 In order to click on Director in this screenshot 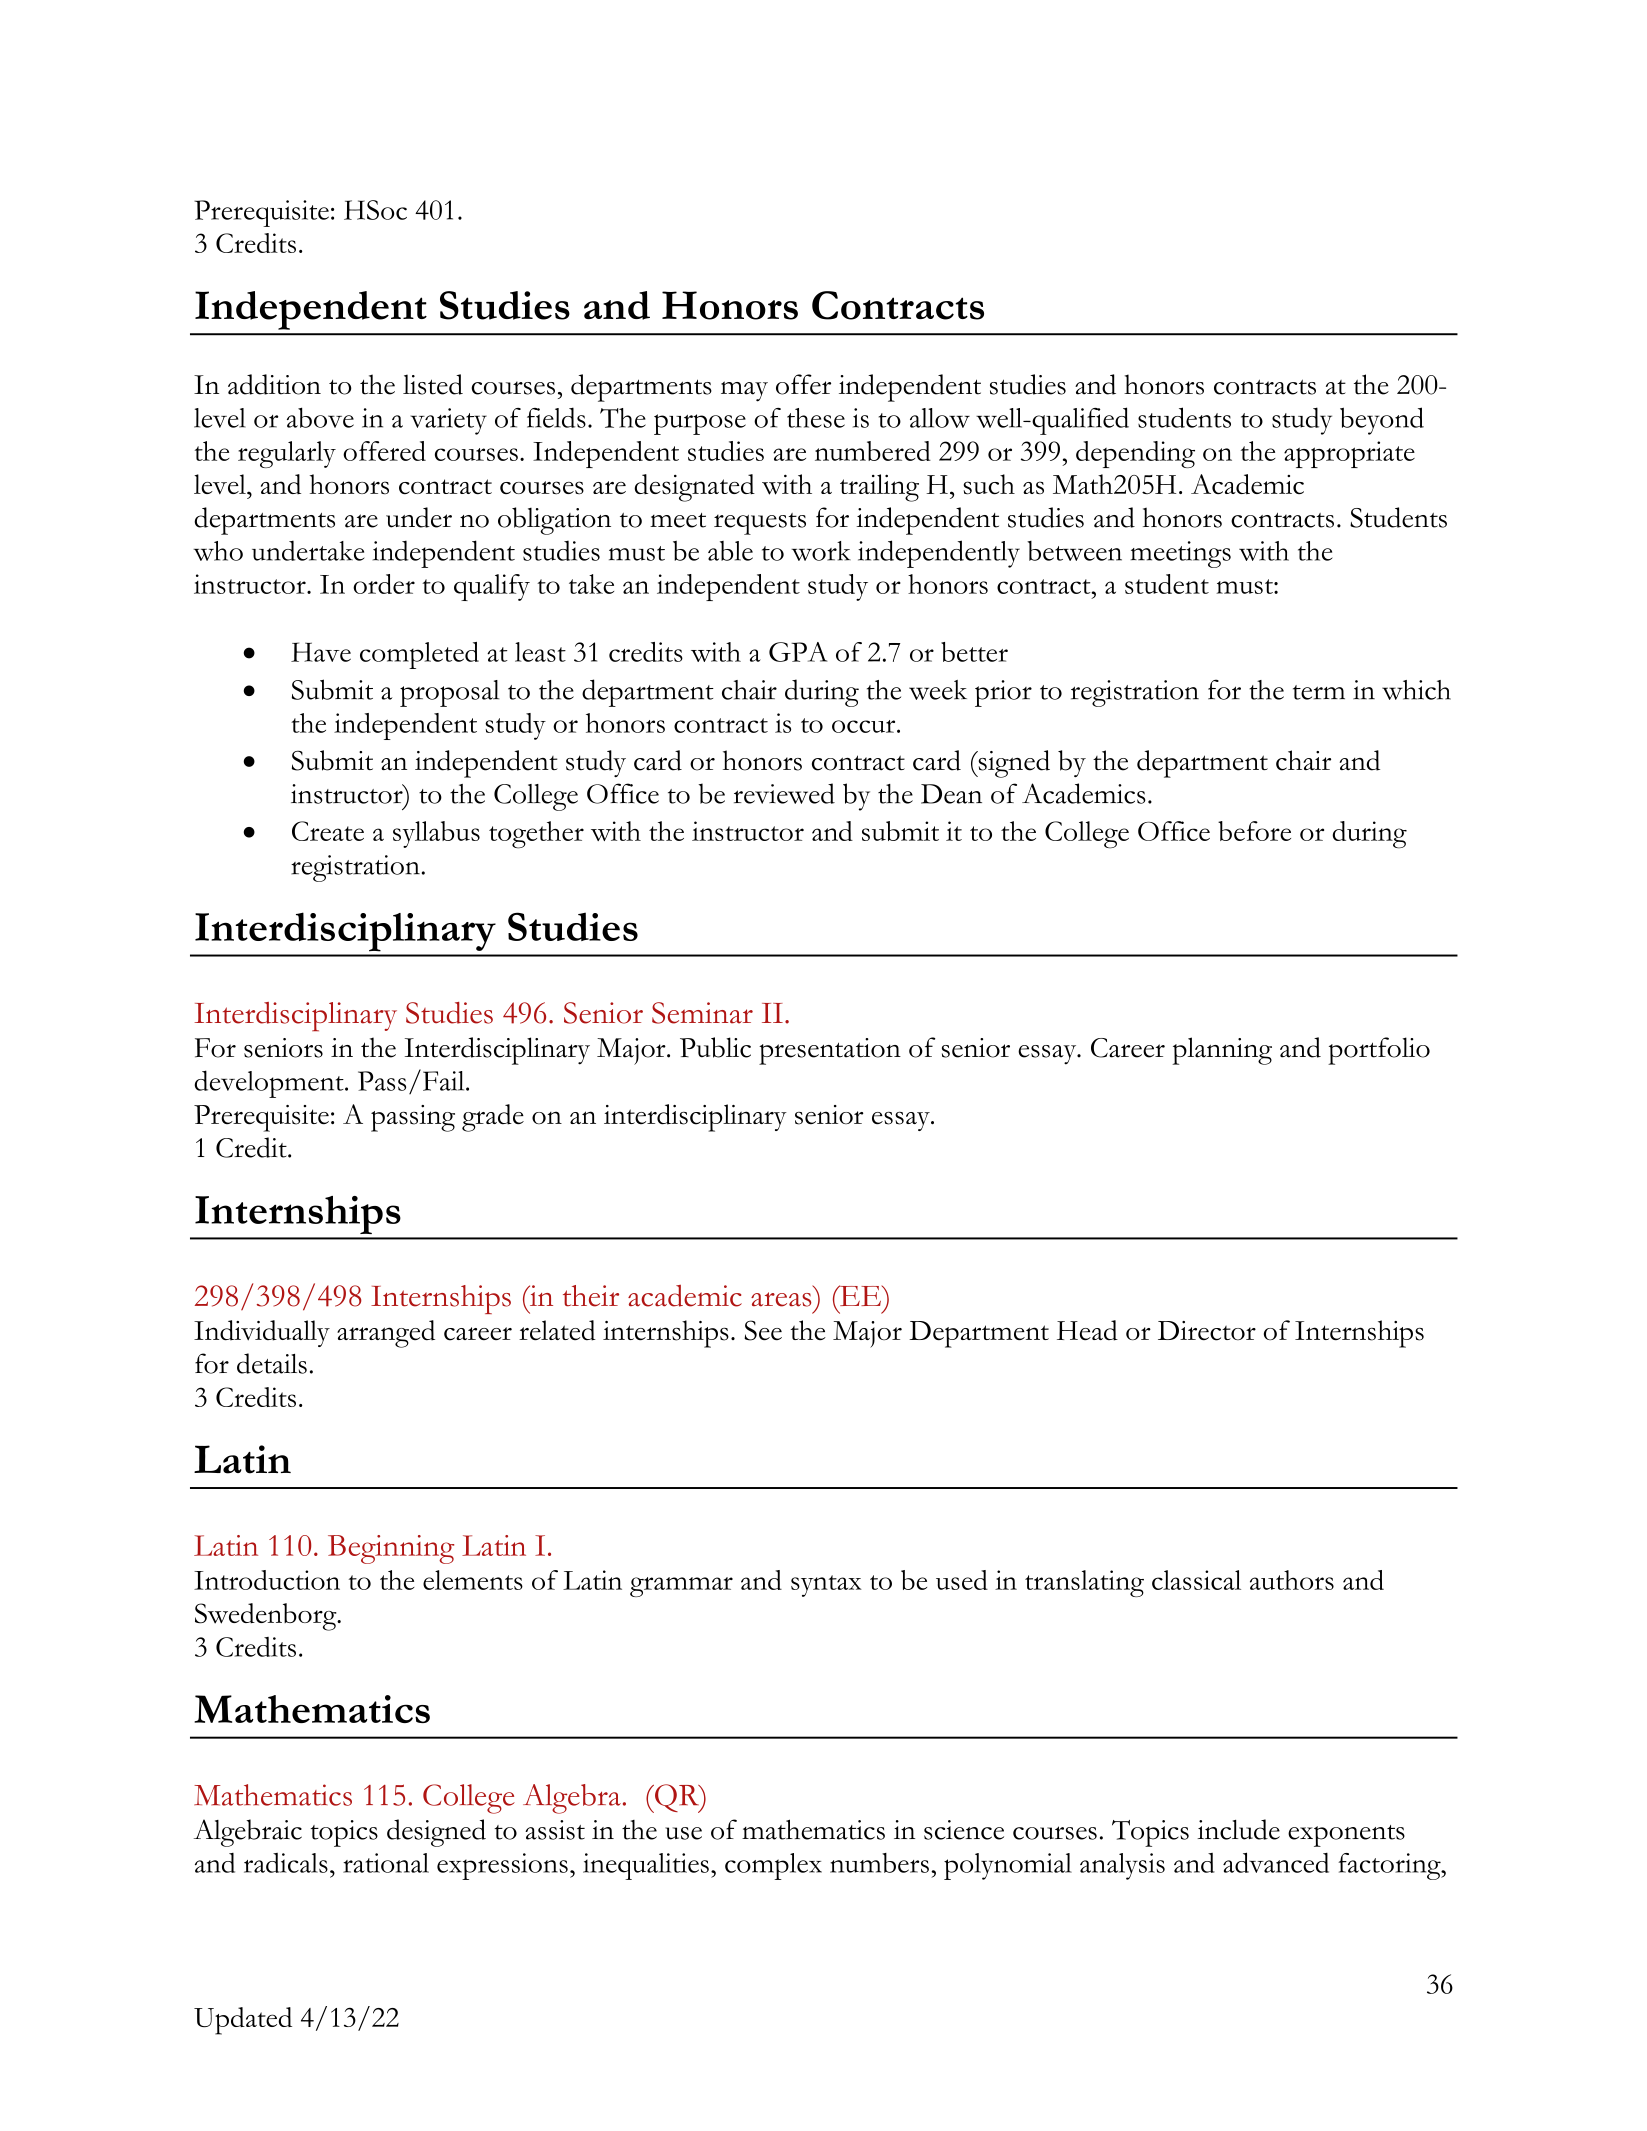, I will do `click(1207, 1331)`.
